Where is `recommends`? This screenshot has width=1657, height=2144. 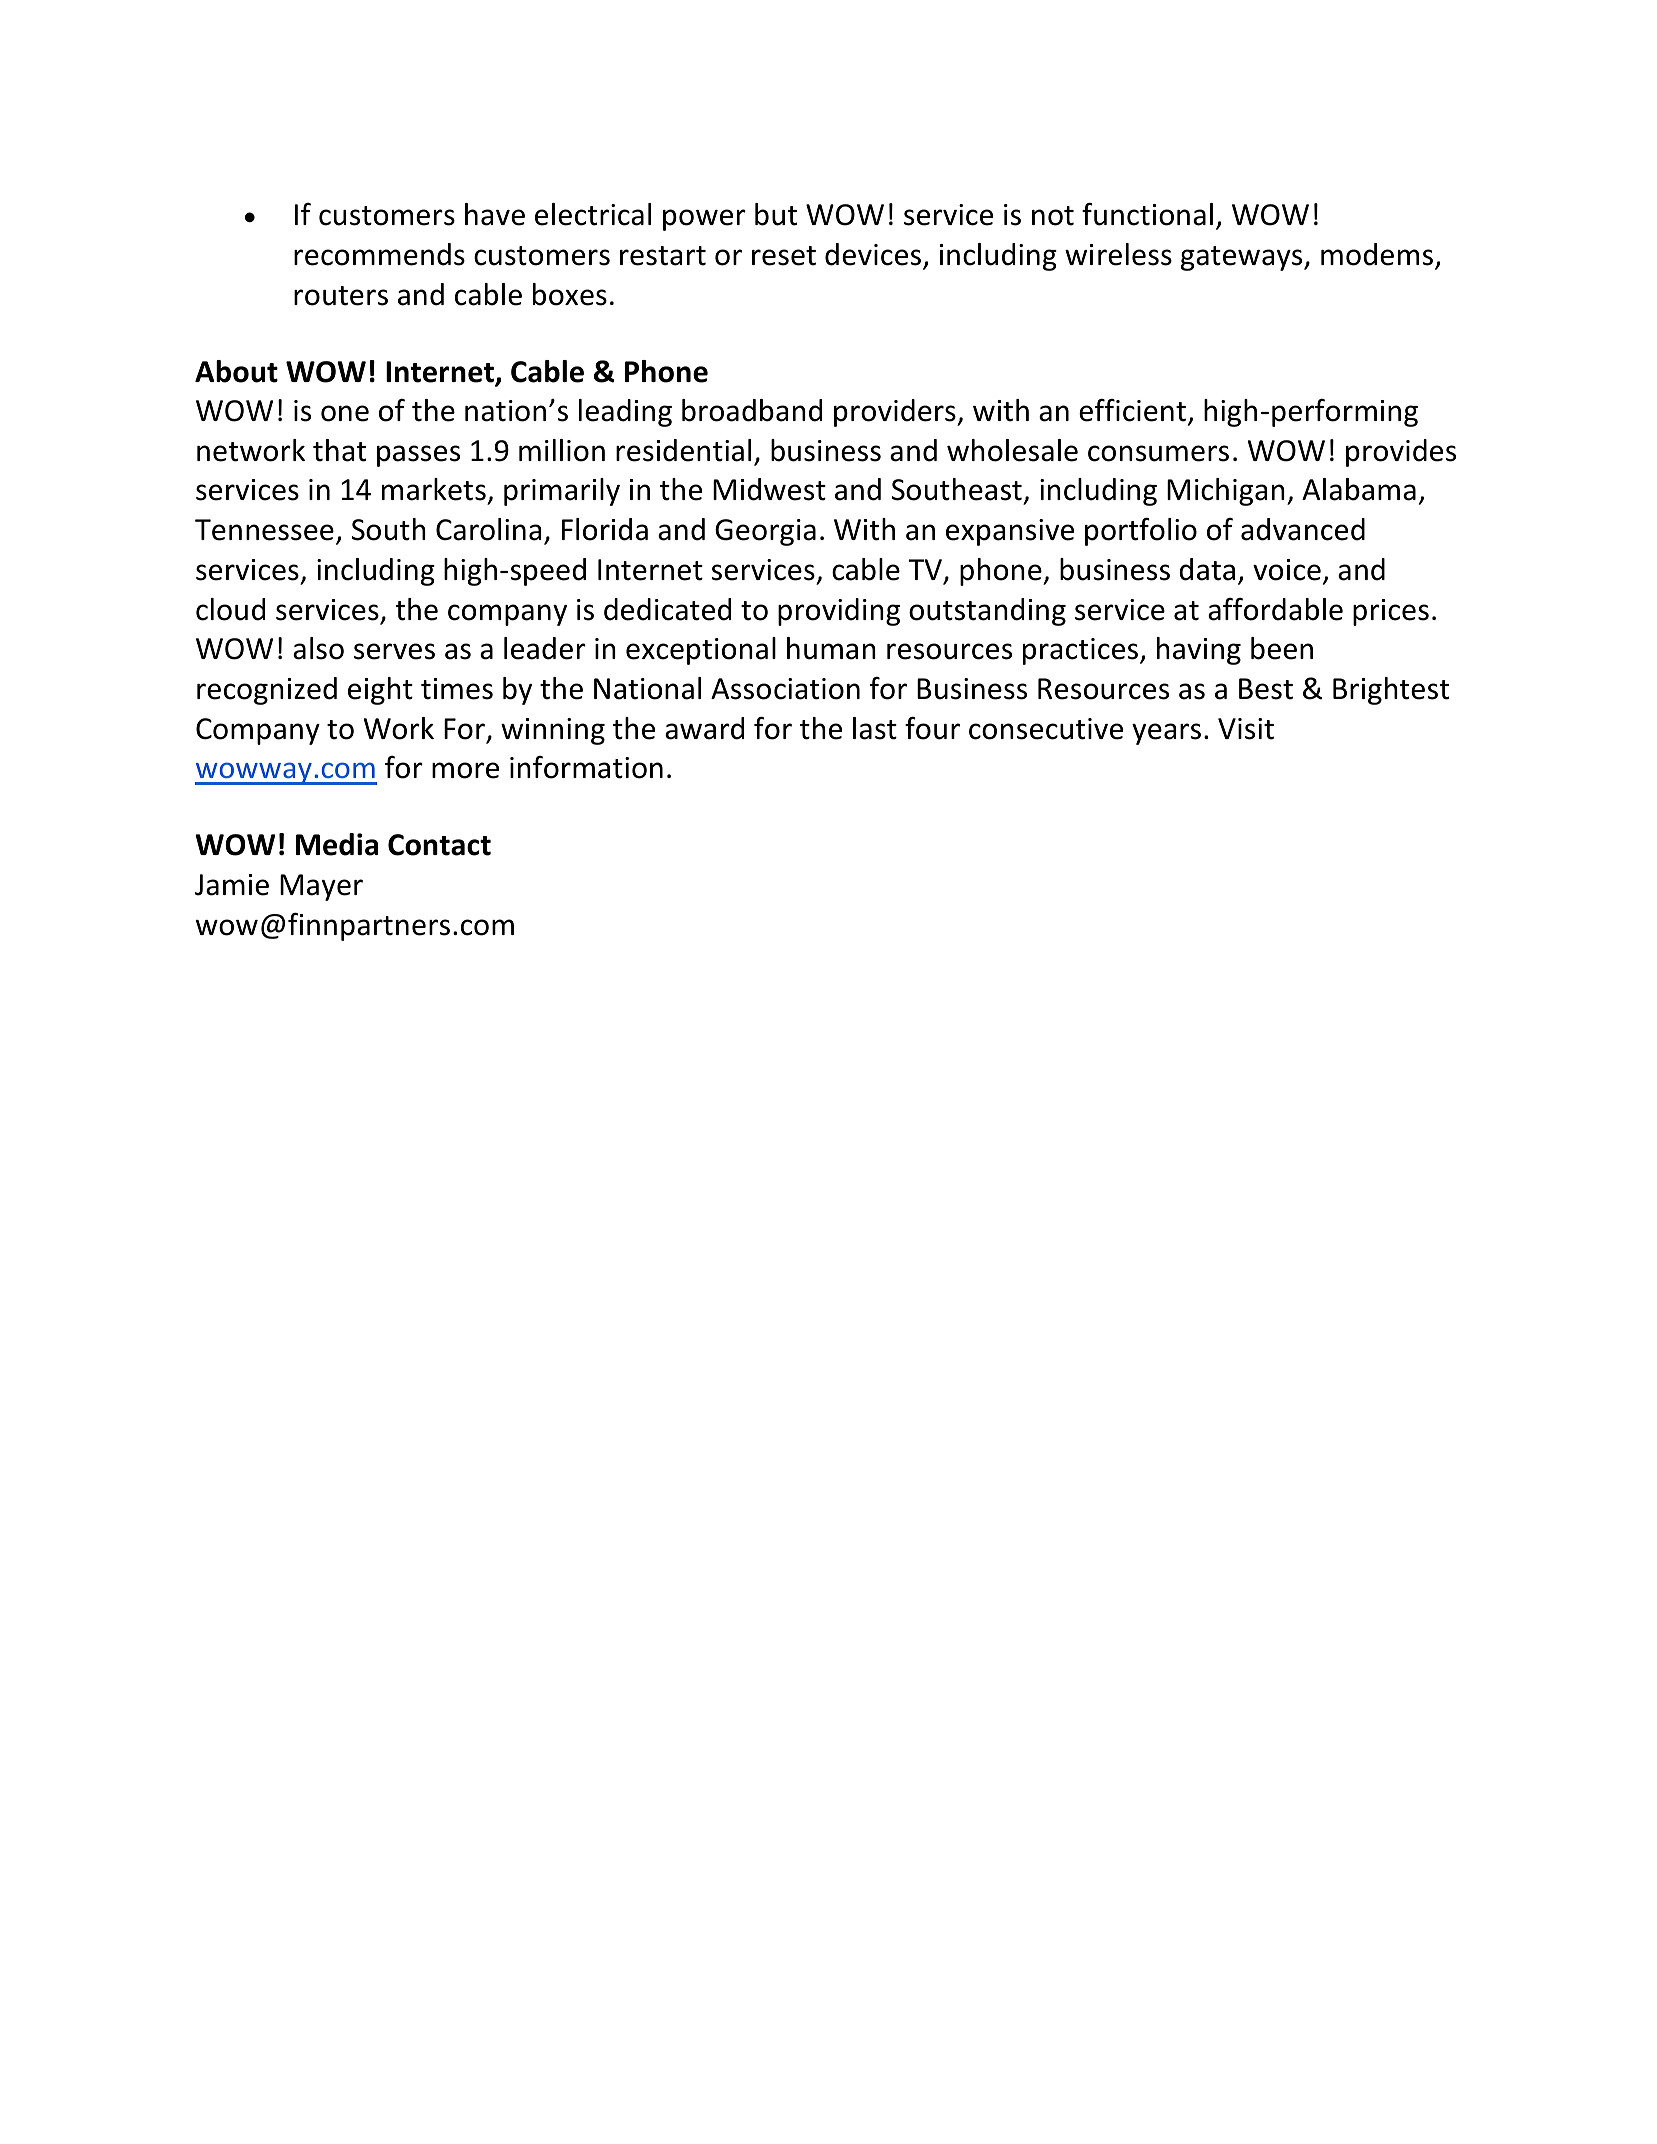 recommends is located at coordinates (379, 254).
